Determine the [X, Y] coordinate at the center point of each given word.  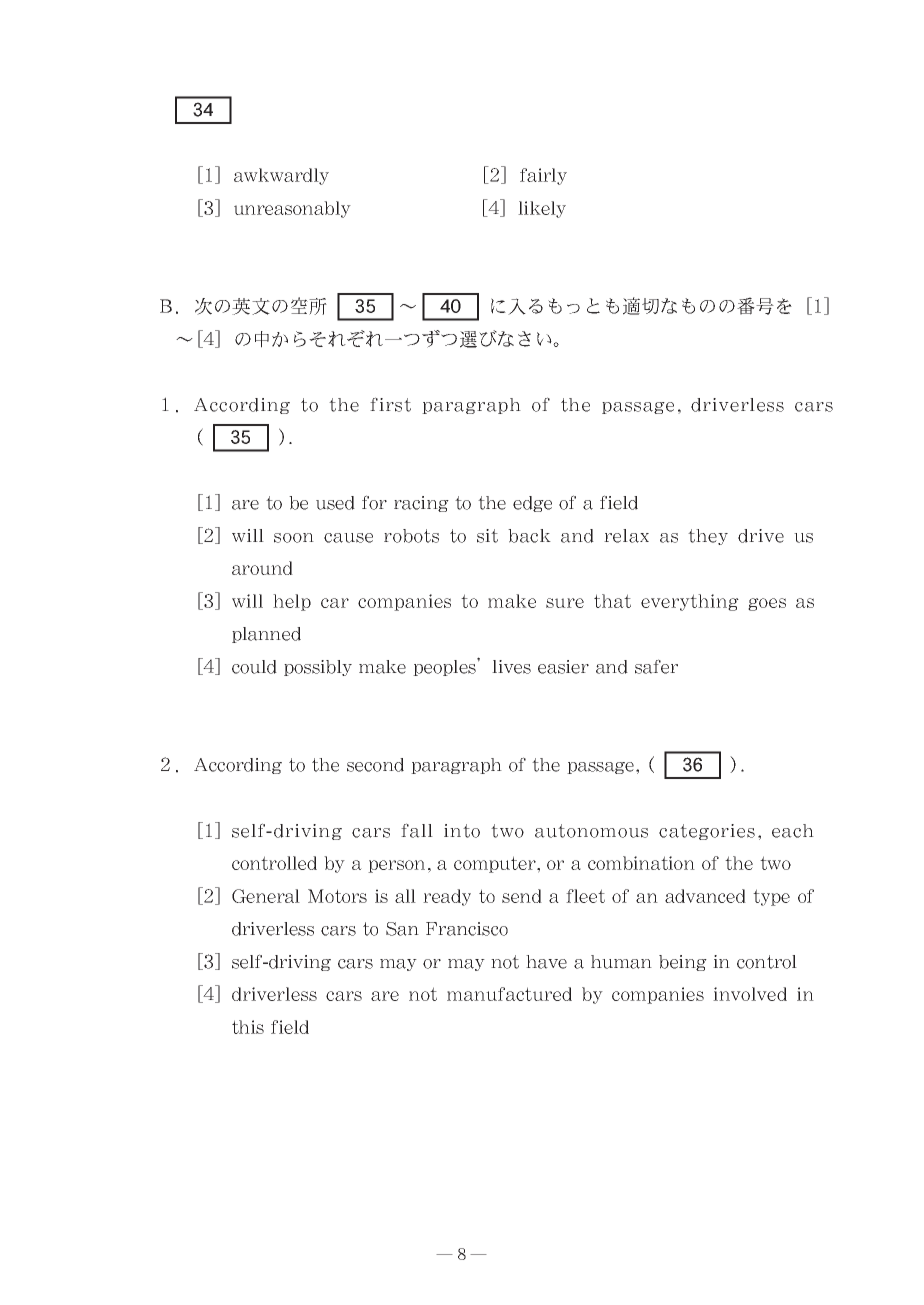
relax [626, 536]
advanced [705, 896]
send [522, 896]
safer [656, 666]
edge [532, 504]
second [375, 765]
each [793, 831]
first [390, 404]
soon [294, 538]
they [708, 537]
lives [511, 667]
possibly [318, 668]
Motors [337, 896]
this [248, 1027]
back [529, 536]
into [462, 831]
